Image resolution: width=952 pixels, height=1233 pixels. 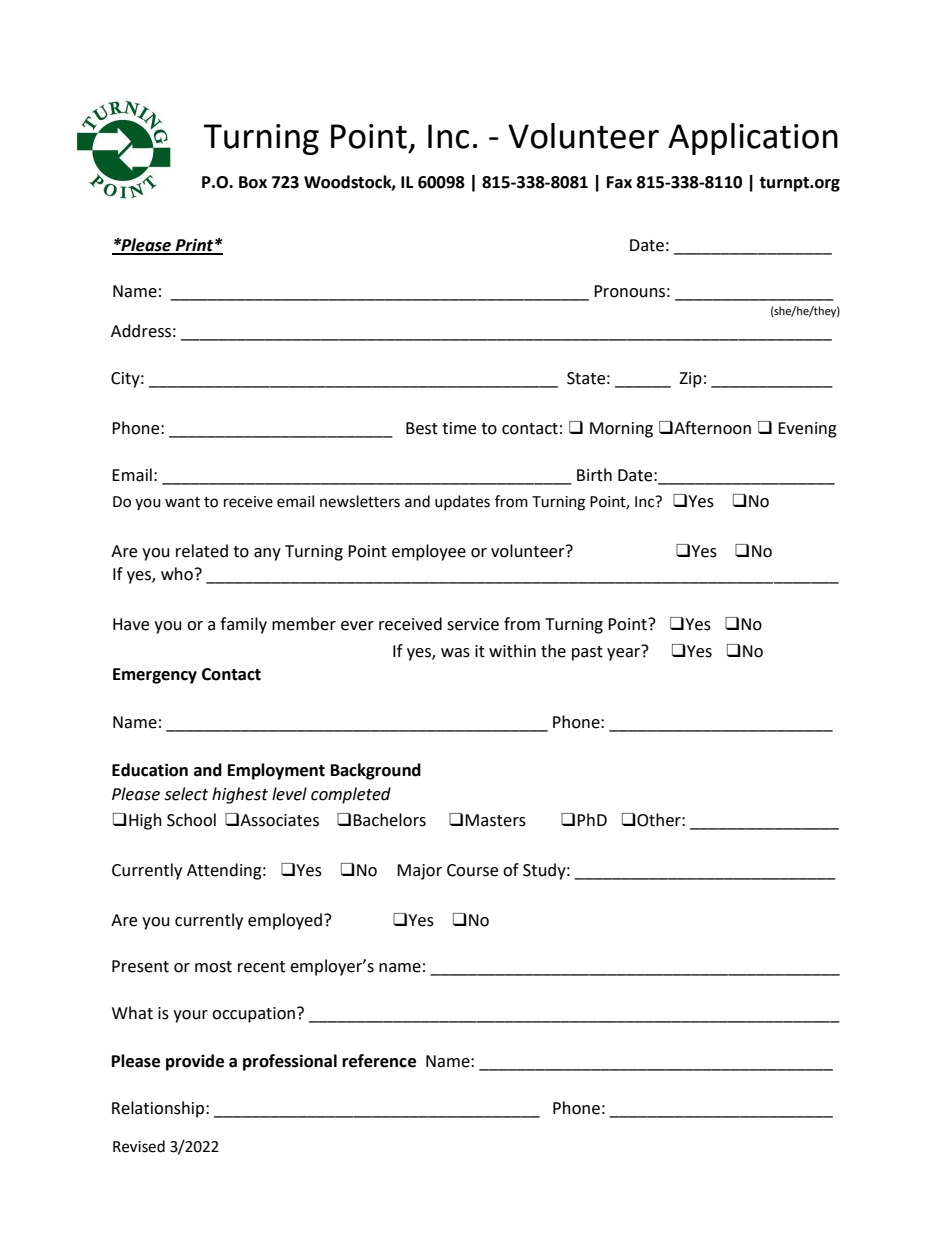 What do you see at coordinates (495, 820) in the page?
I see `Masters` at bounding box center [495, 820].
